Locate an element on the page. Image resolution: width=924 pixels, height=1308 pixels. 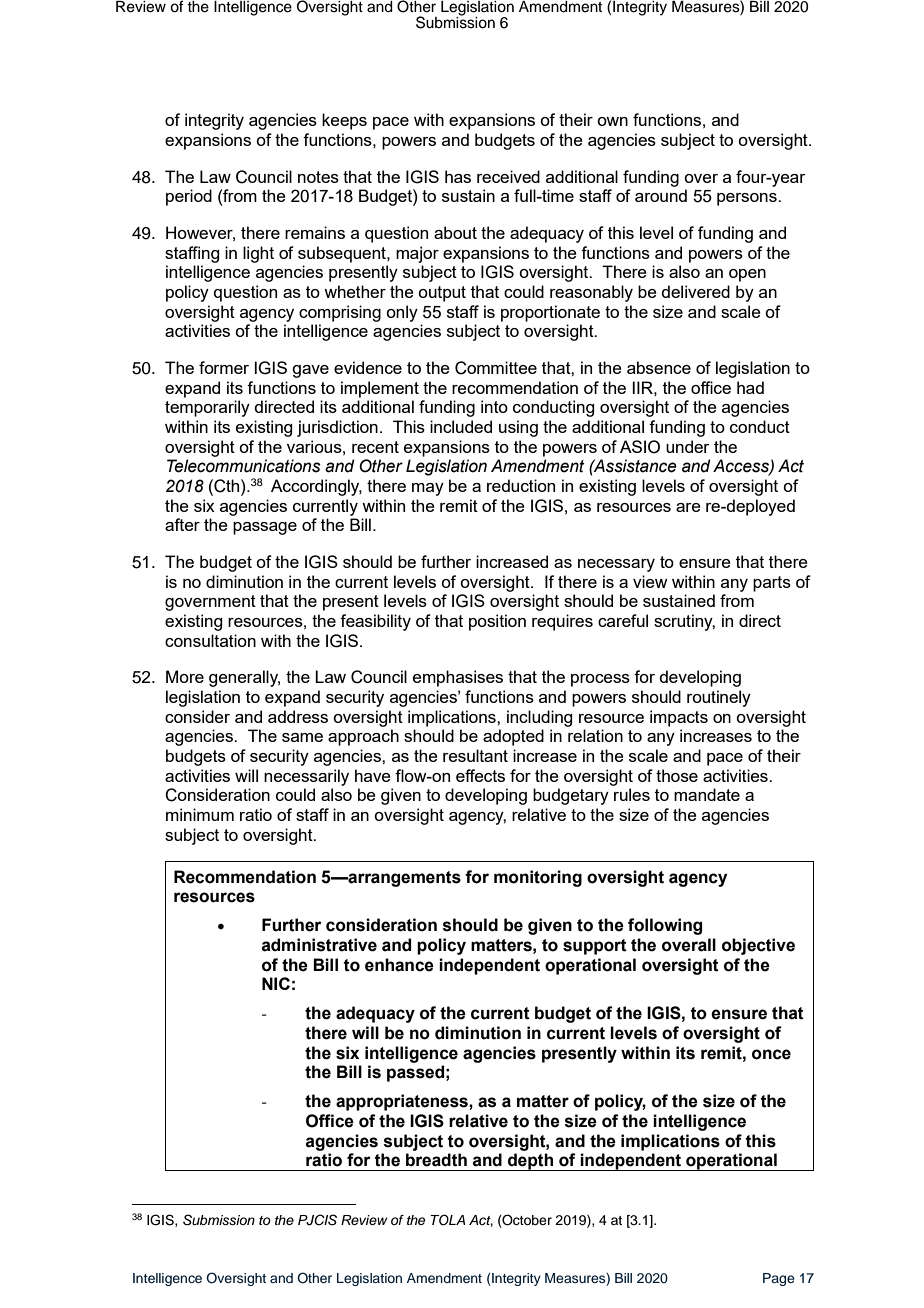
persons is located at coordinates (748, 199).
